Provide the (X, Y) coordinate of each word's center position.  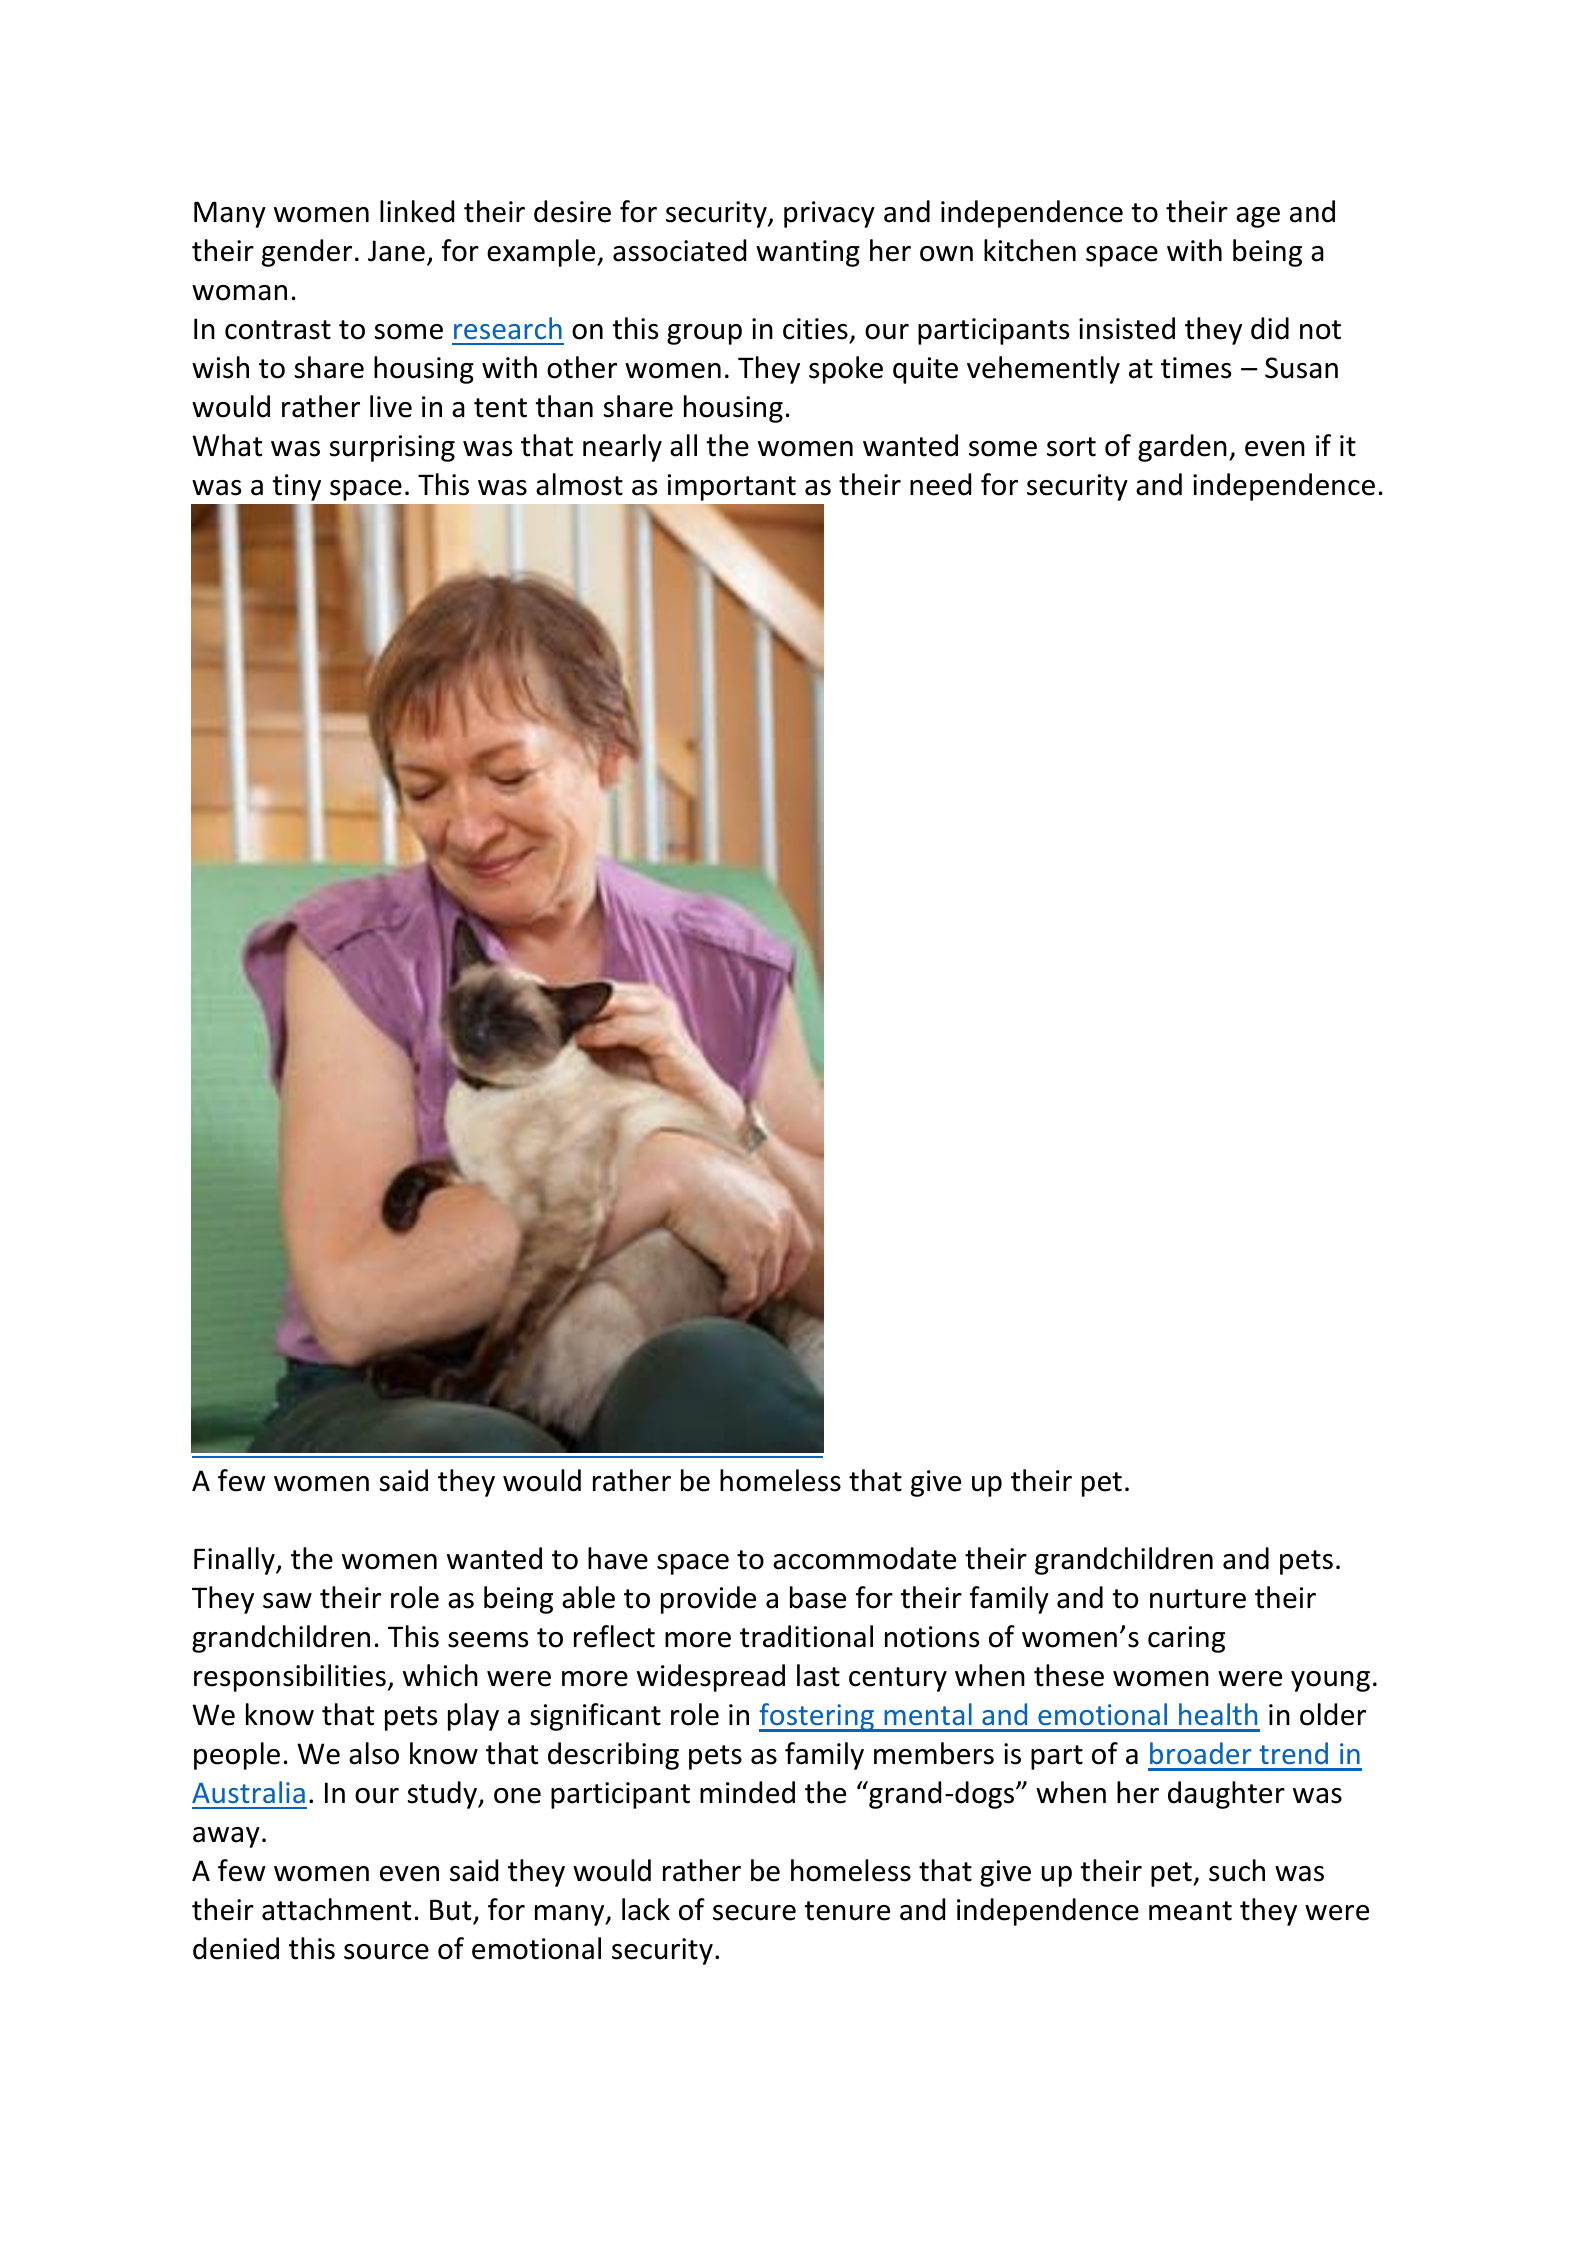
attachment (336, 1909)
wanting (808, 253)
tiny (296, 487)
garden (1182, 448)
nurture (1198, 1599)
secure (754, 1913)
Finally (235, 1561)
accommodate (864, 1558)
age (1258, 217)
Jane (396, 251)
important (732, 487)
